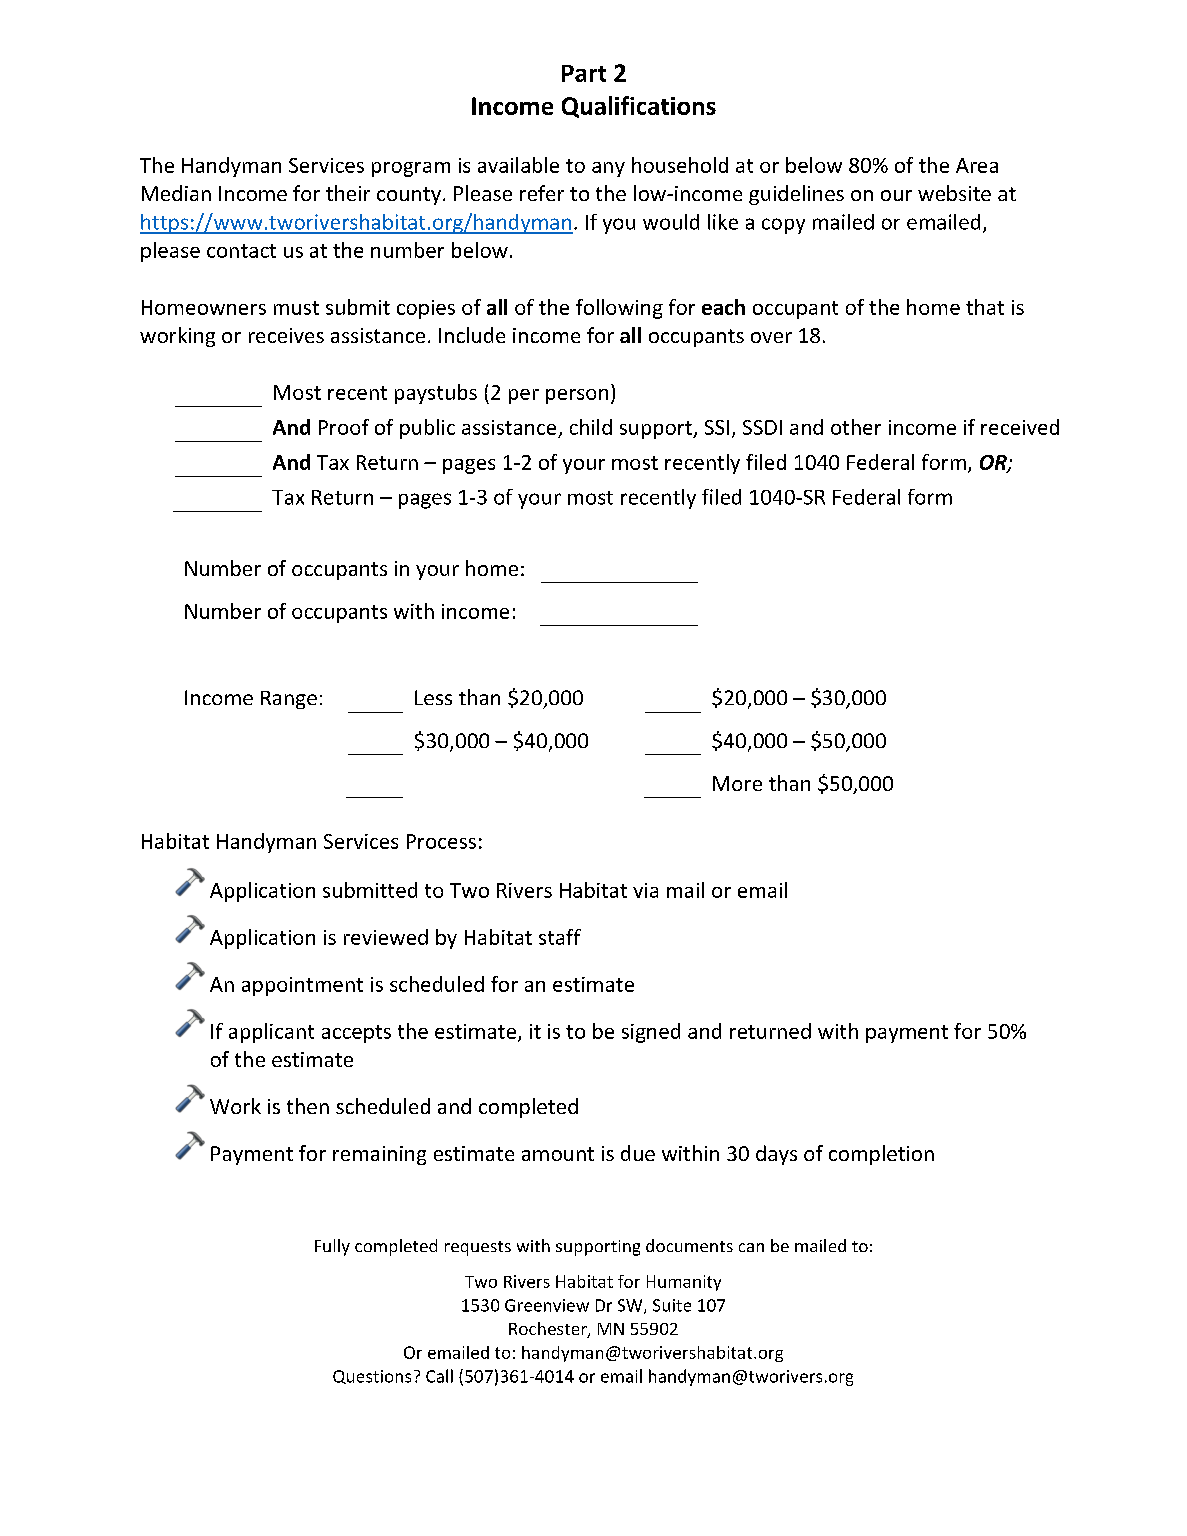 This page has width=1187, height=1536. What do you see at coordinates (856, 427) in the page?
I see `other` at bounding box center [856, 427].
